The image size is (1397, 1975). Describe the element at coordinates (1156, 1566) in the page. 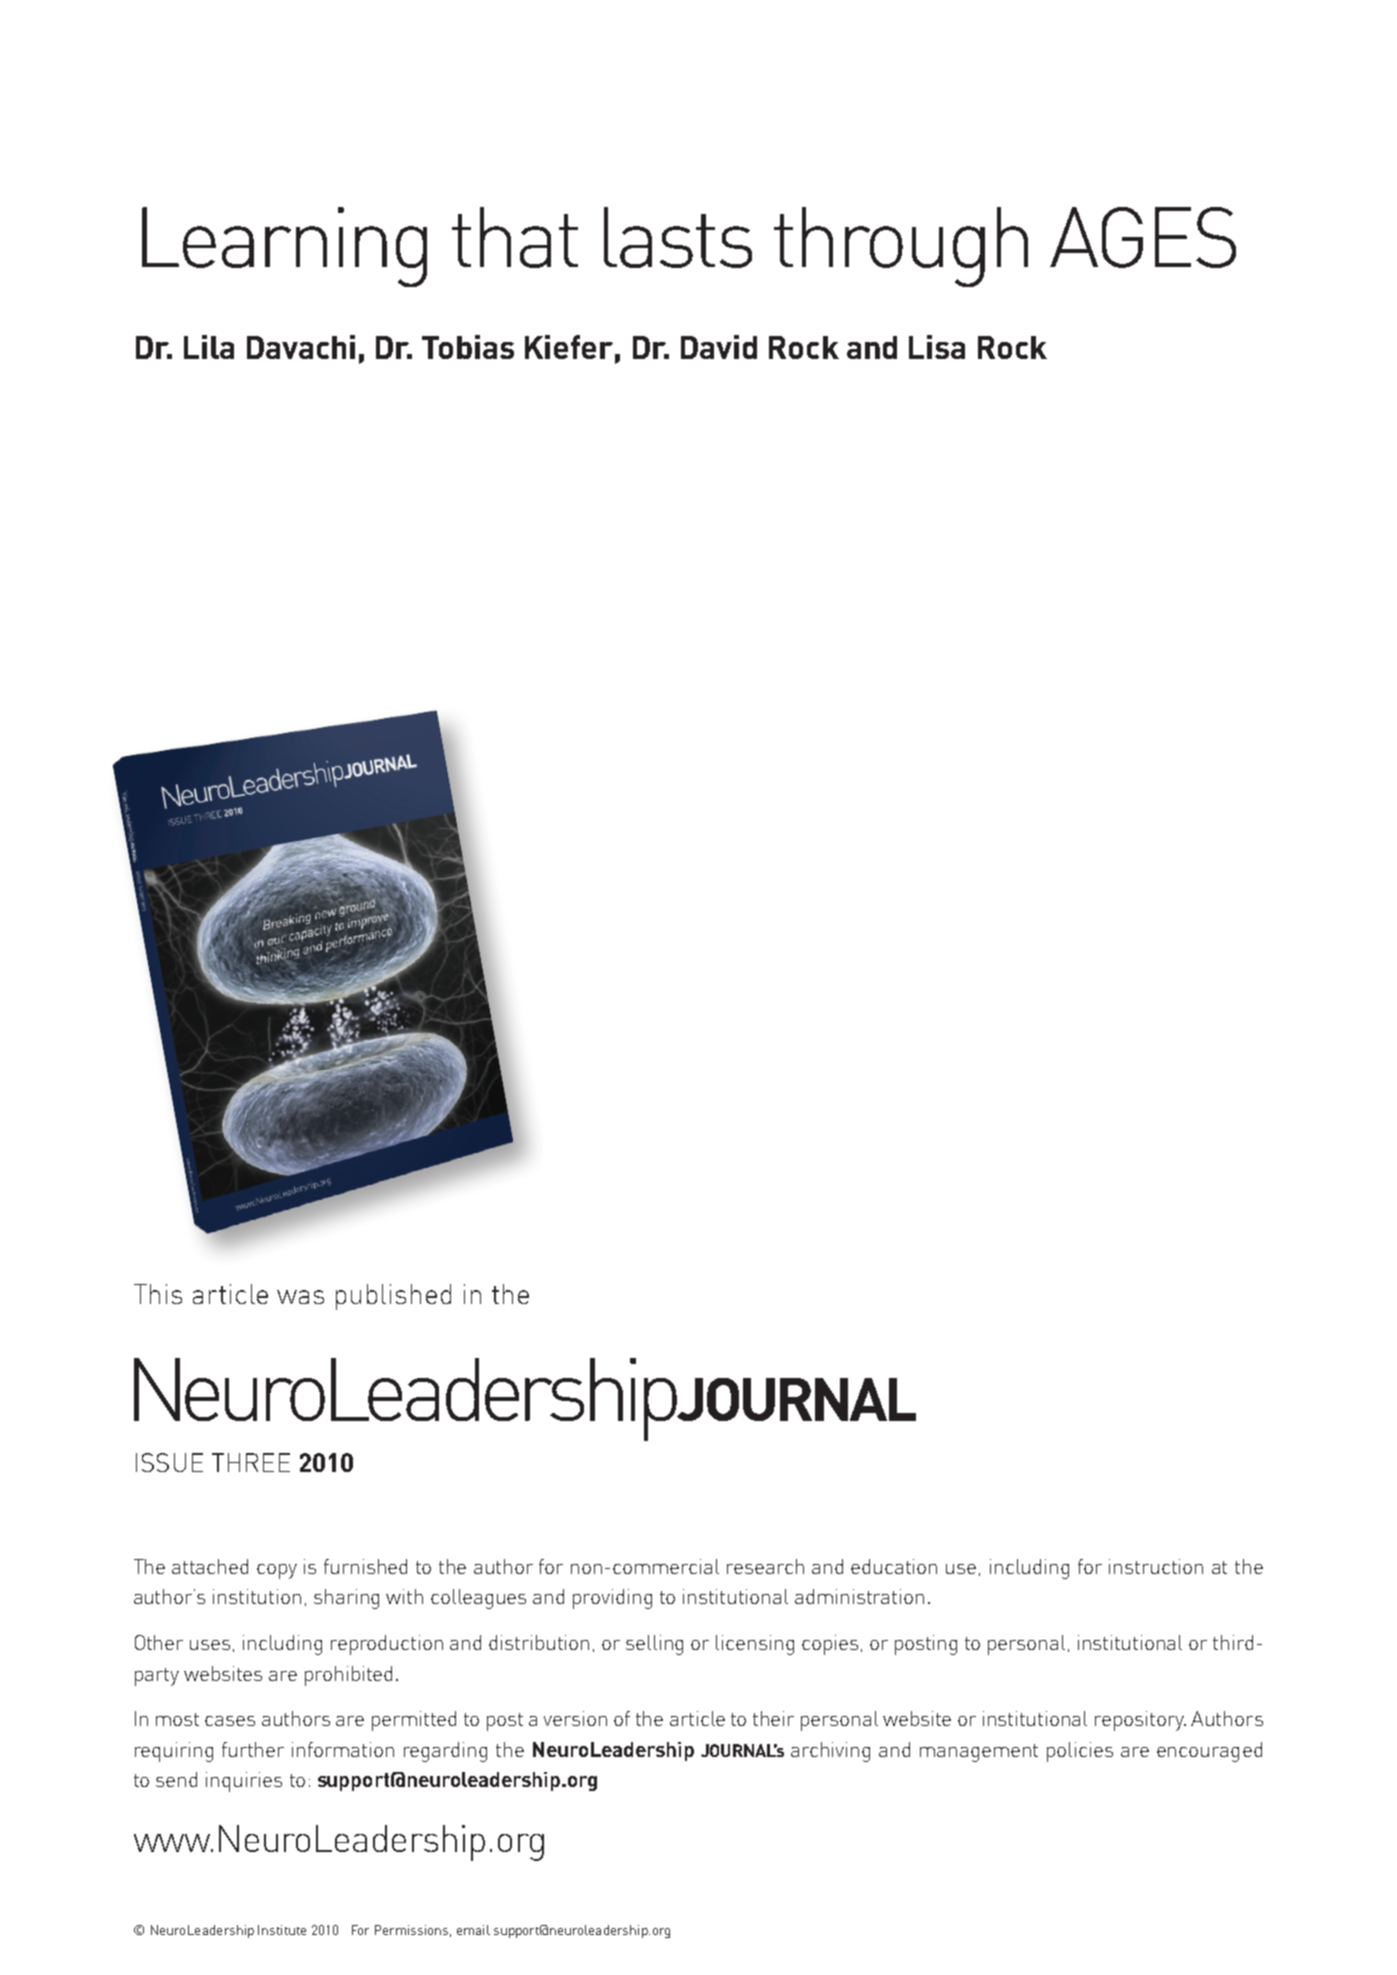

I see `instruction` at that location.
